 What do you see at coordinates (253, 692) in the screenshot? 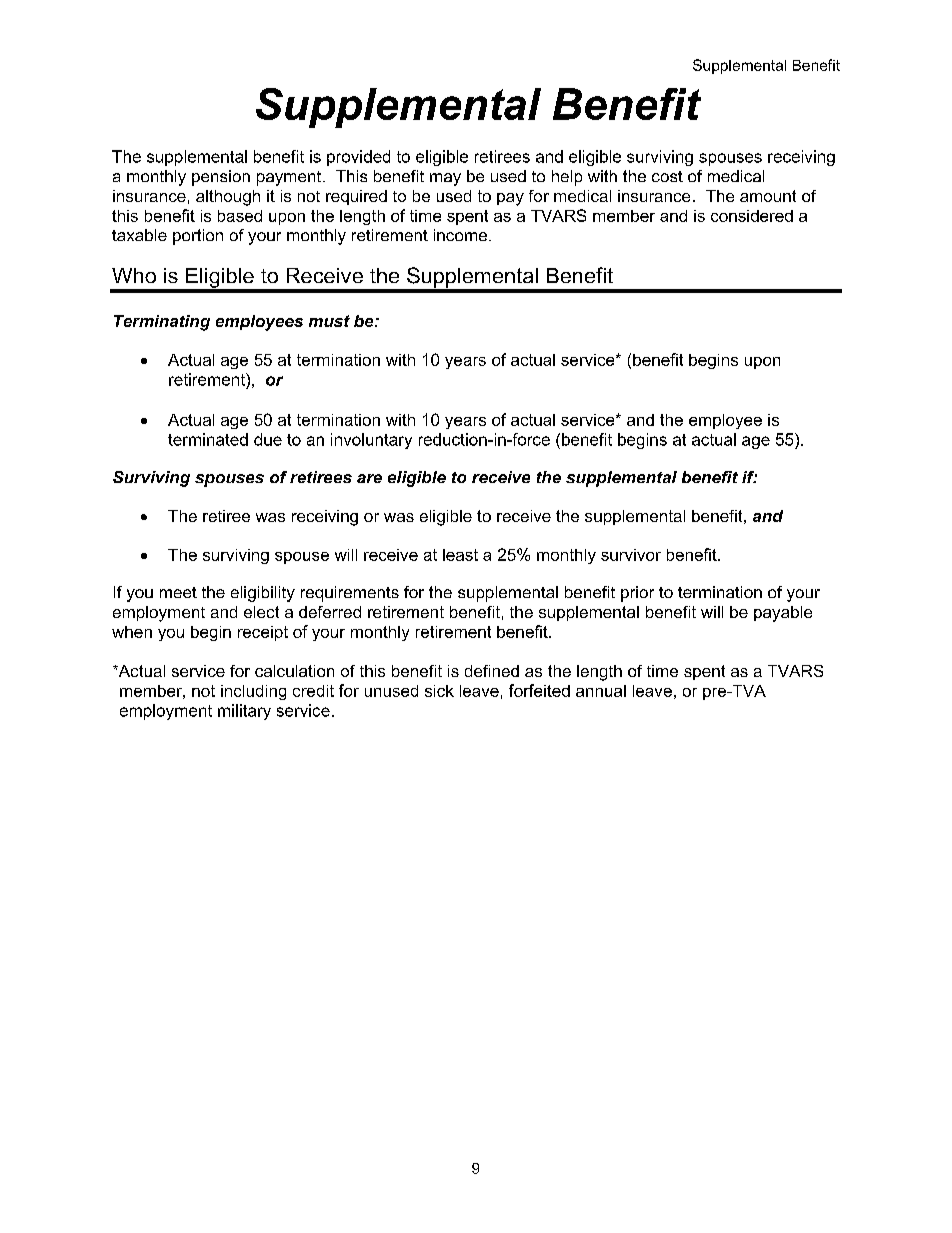
I see `including` at bounding box center [253, 692].
